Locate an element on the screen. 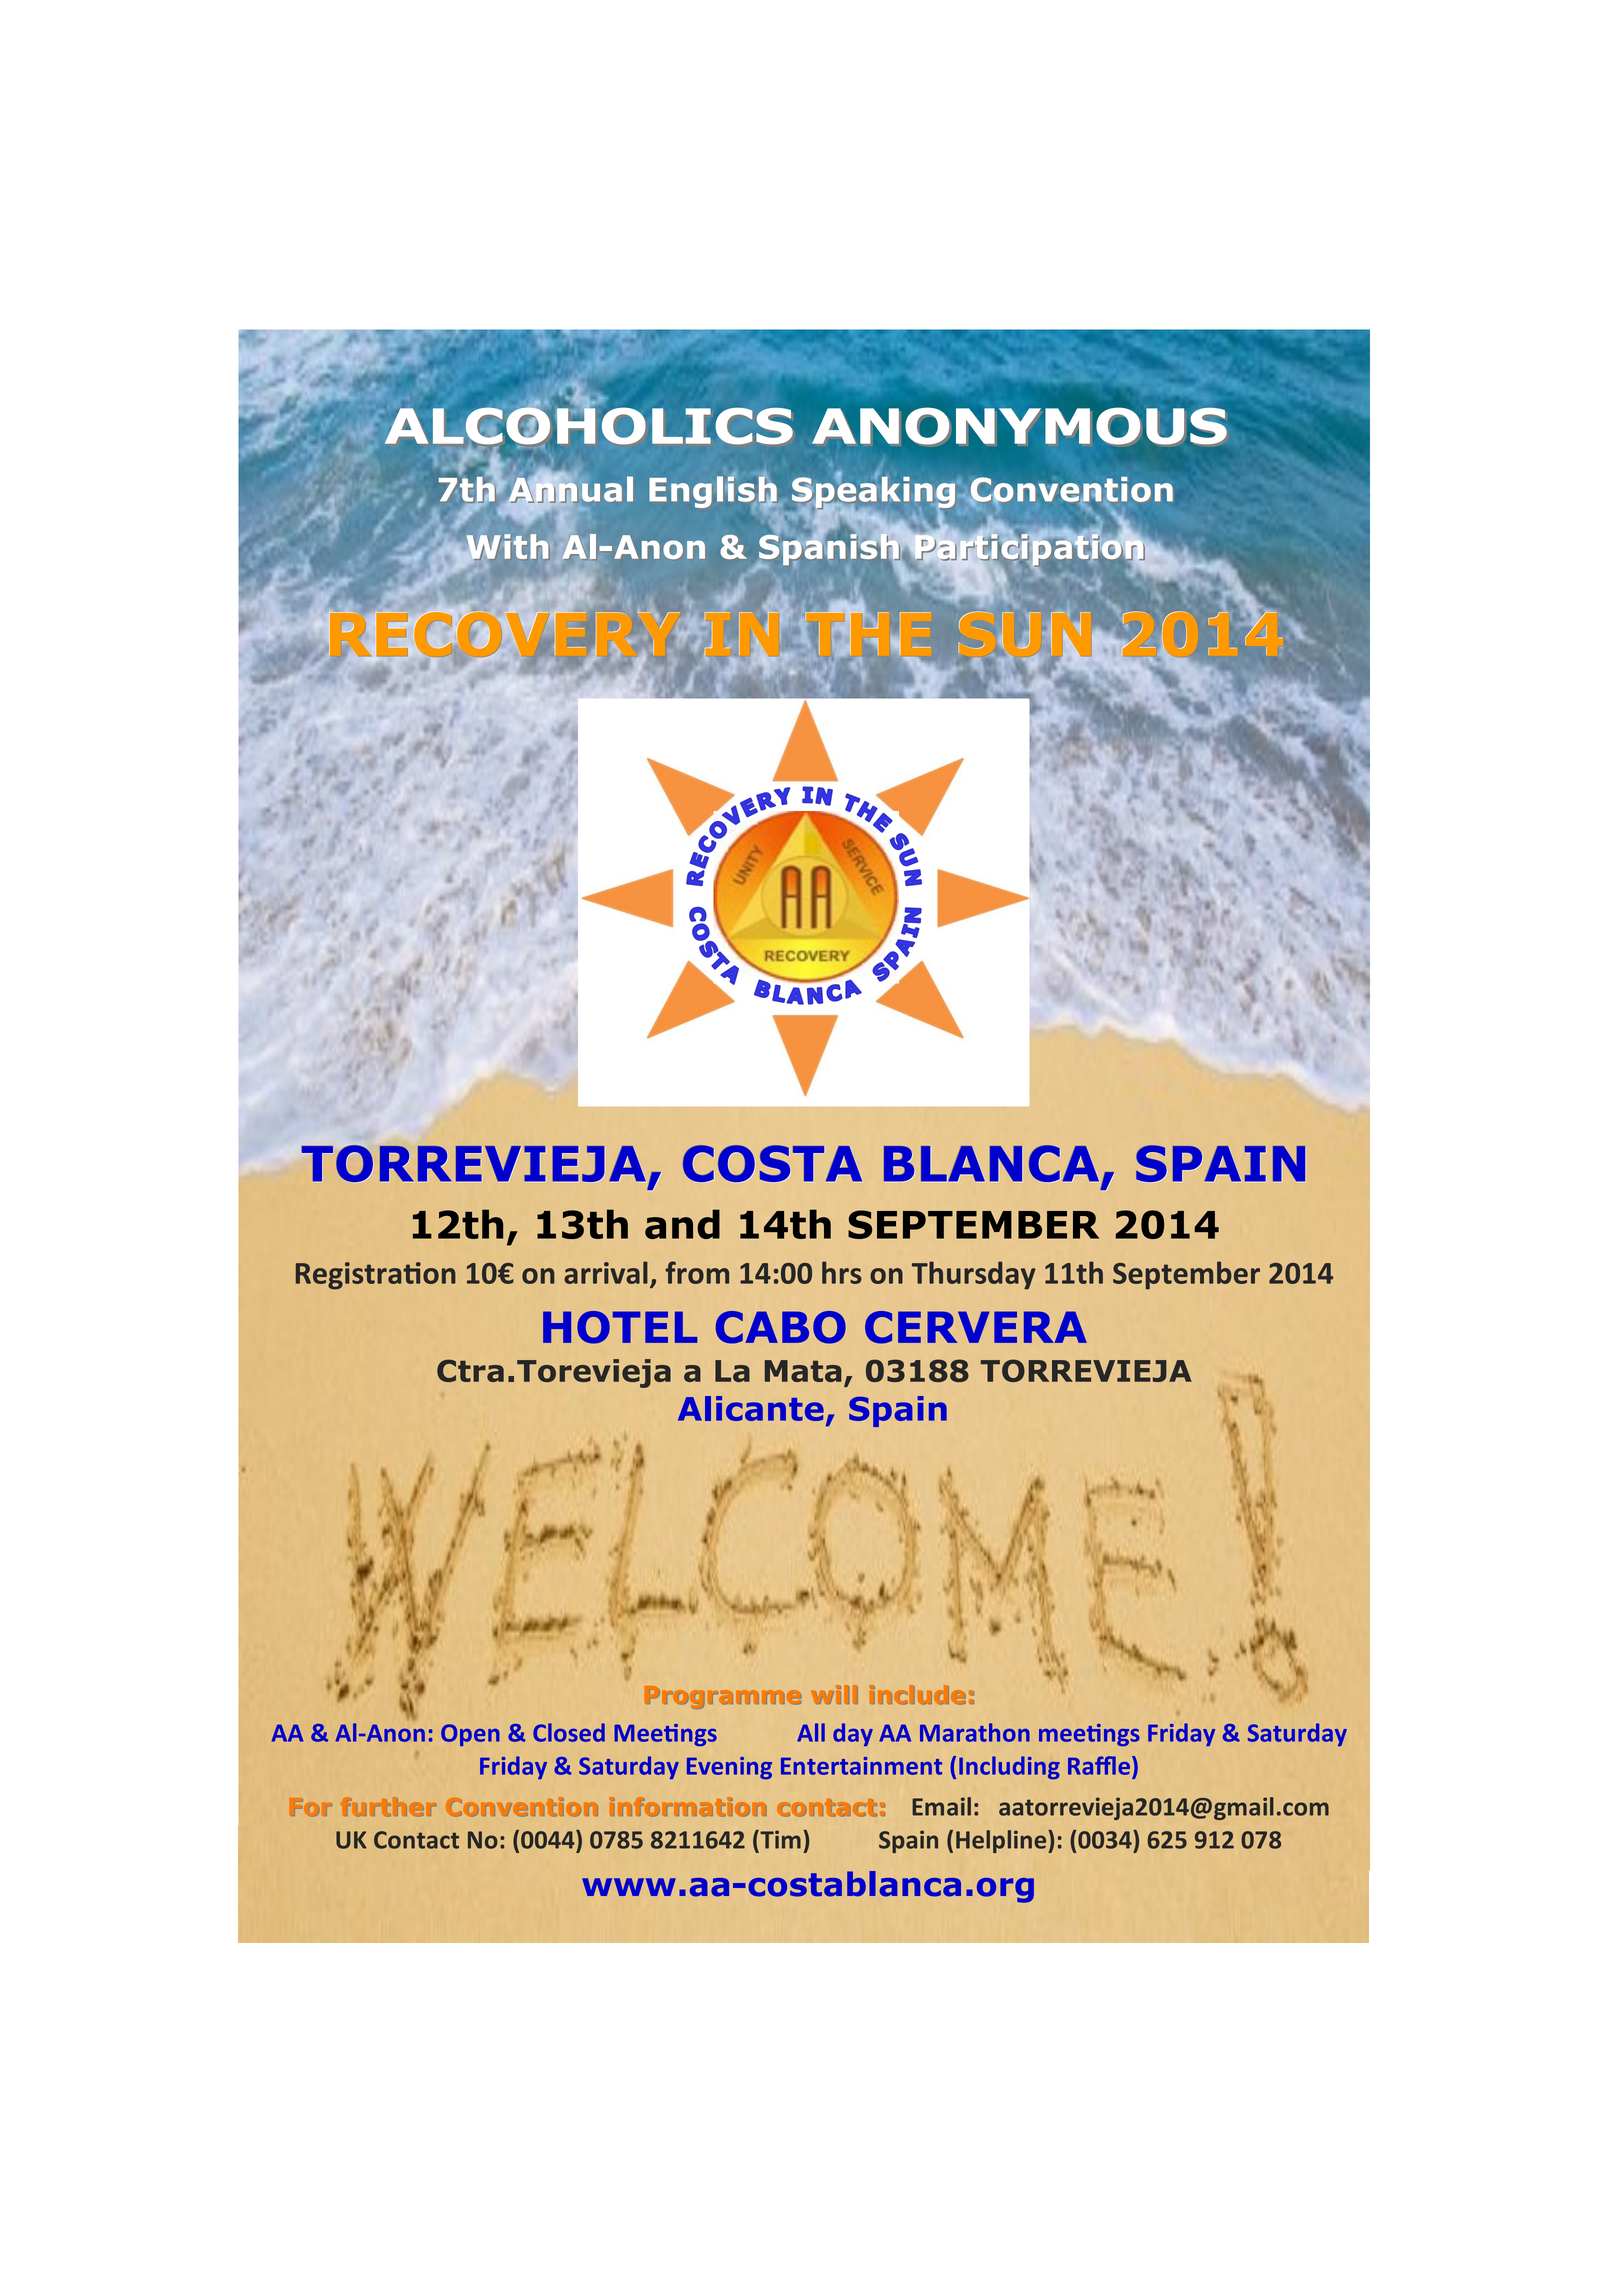 Image resolution: width=1607 pixels, height=2272 pixels. Evening is located at coordinates (729, 1768).
